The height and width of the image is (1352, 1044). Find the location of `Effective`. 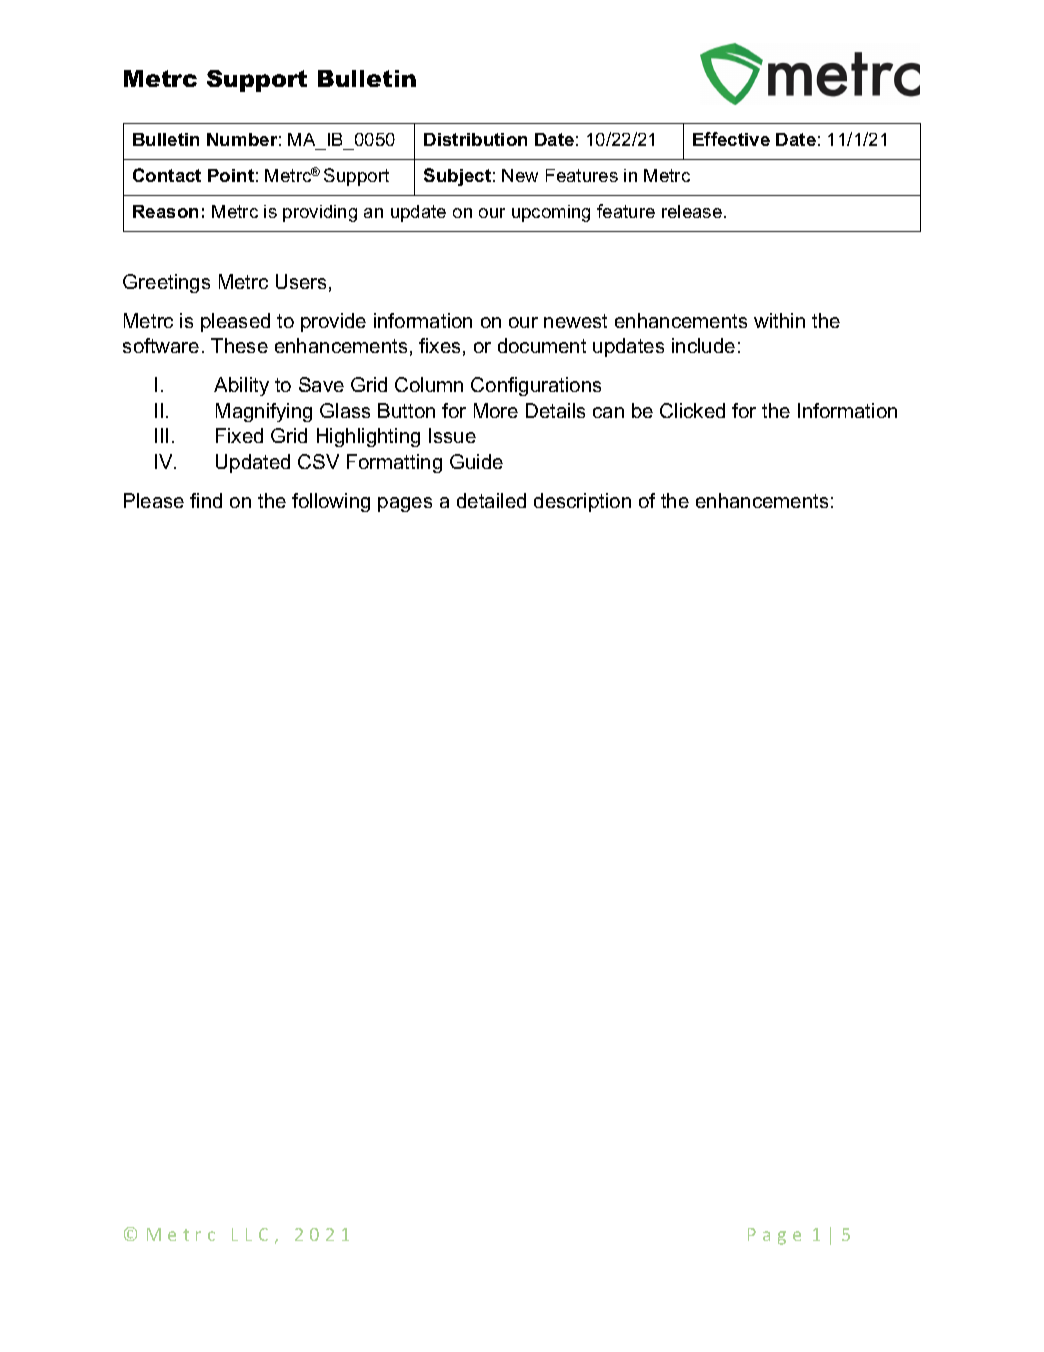

Effective is located at coordinates (731, 139).
